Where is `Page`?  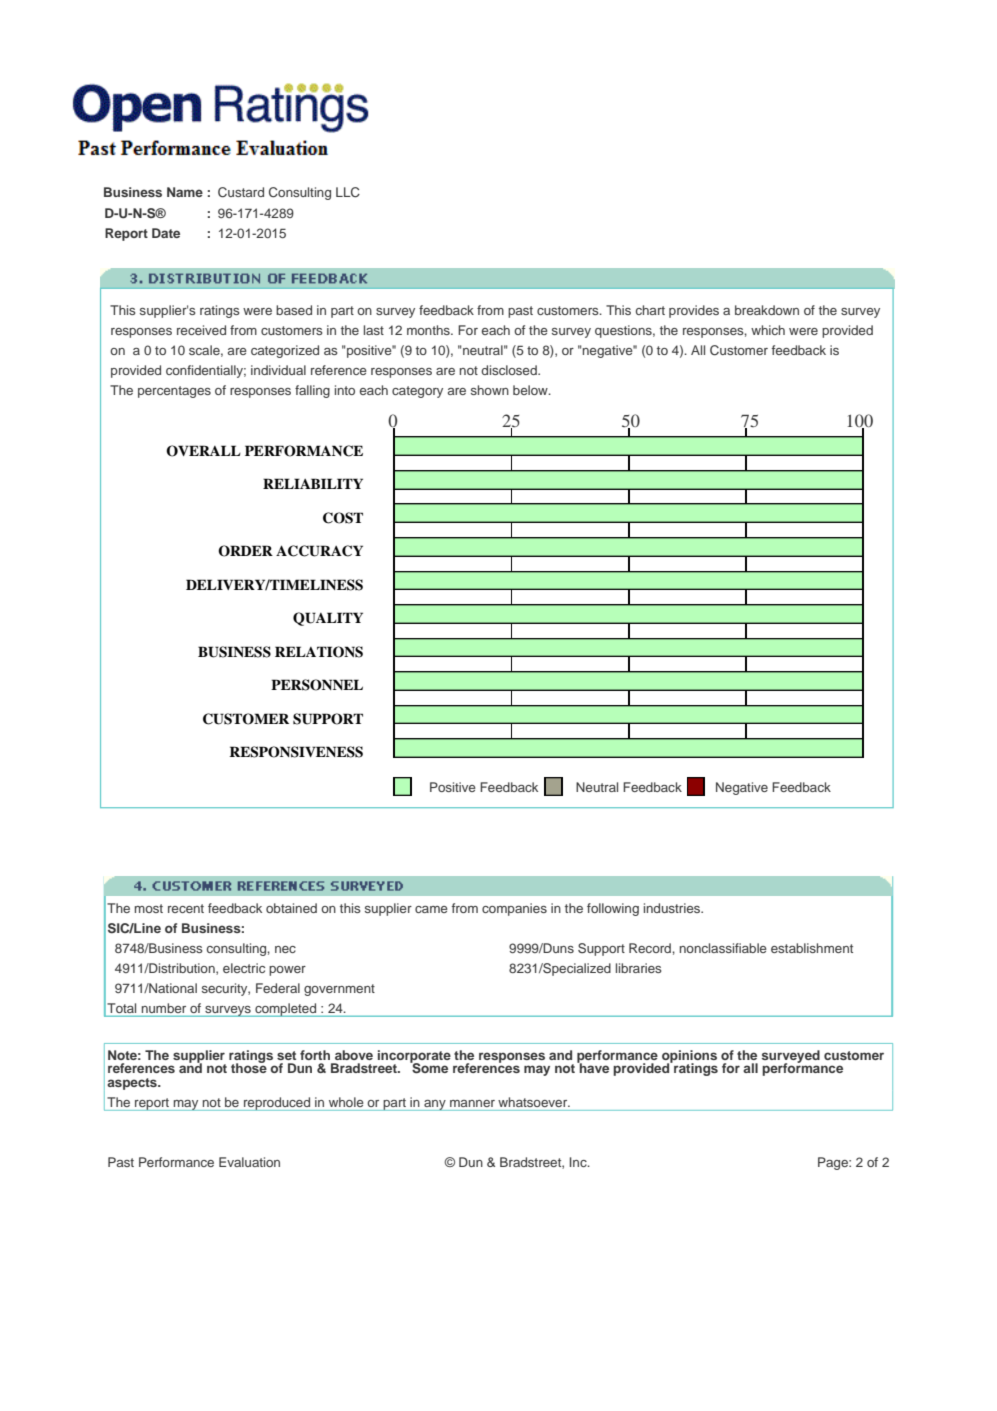
Page is located at coordinates (834, 1163).
